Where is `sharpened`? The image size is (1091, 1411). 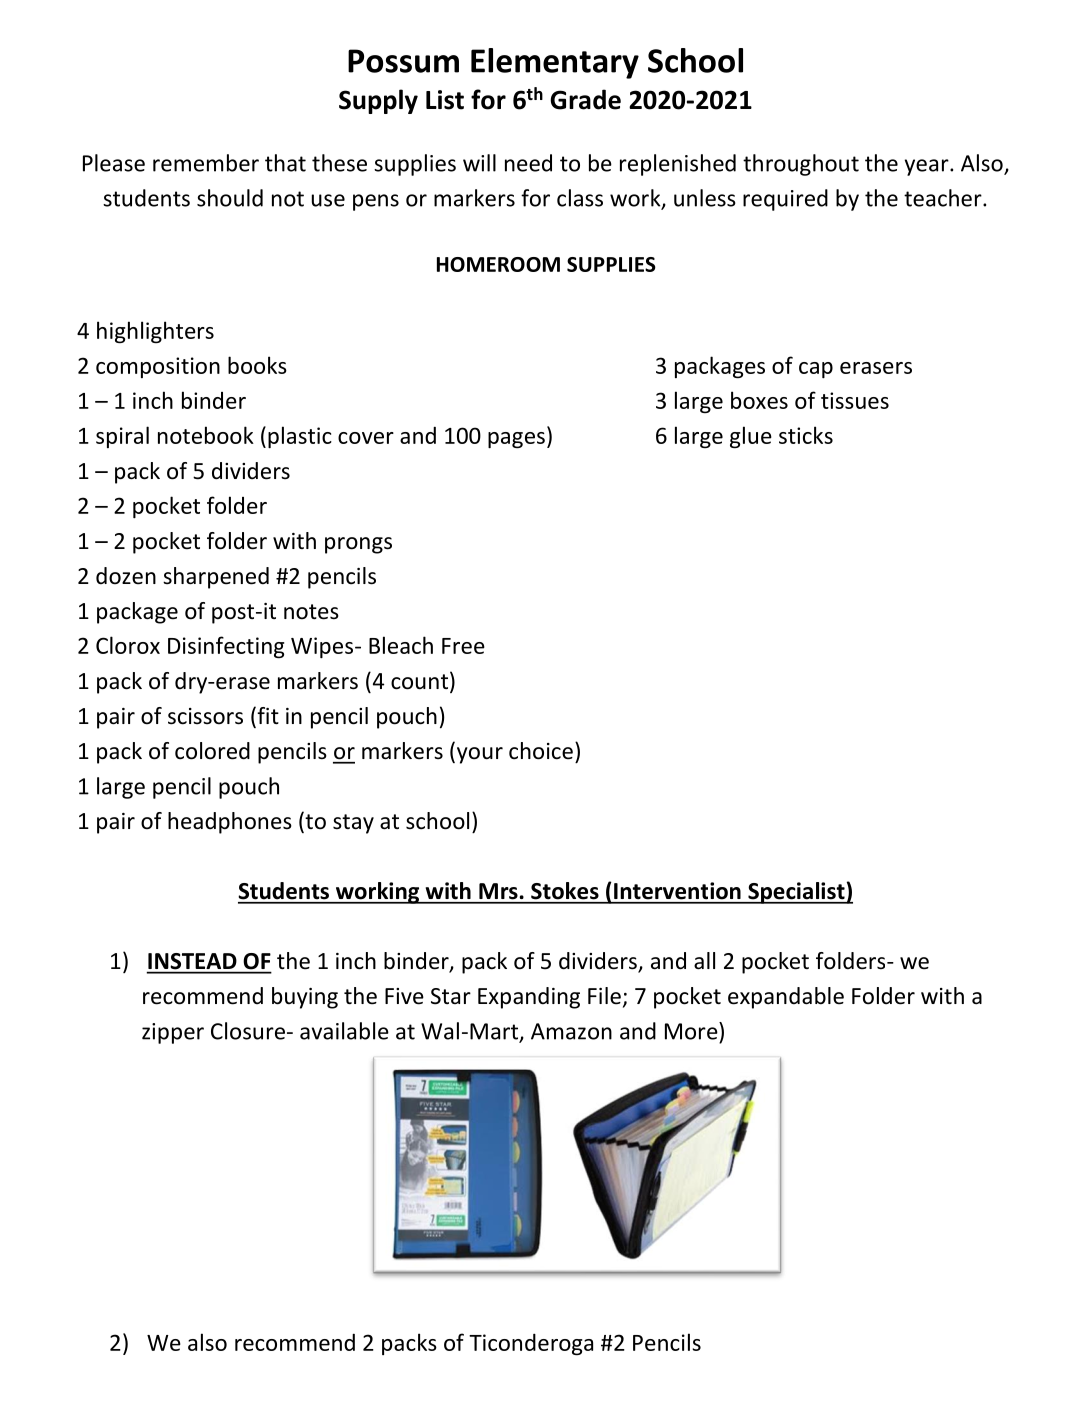
sharpened is located at coordinates (216, 578).
